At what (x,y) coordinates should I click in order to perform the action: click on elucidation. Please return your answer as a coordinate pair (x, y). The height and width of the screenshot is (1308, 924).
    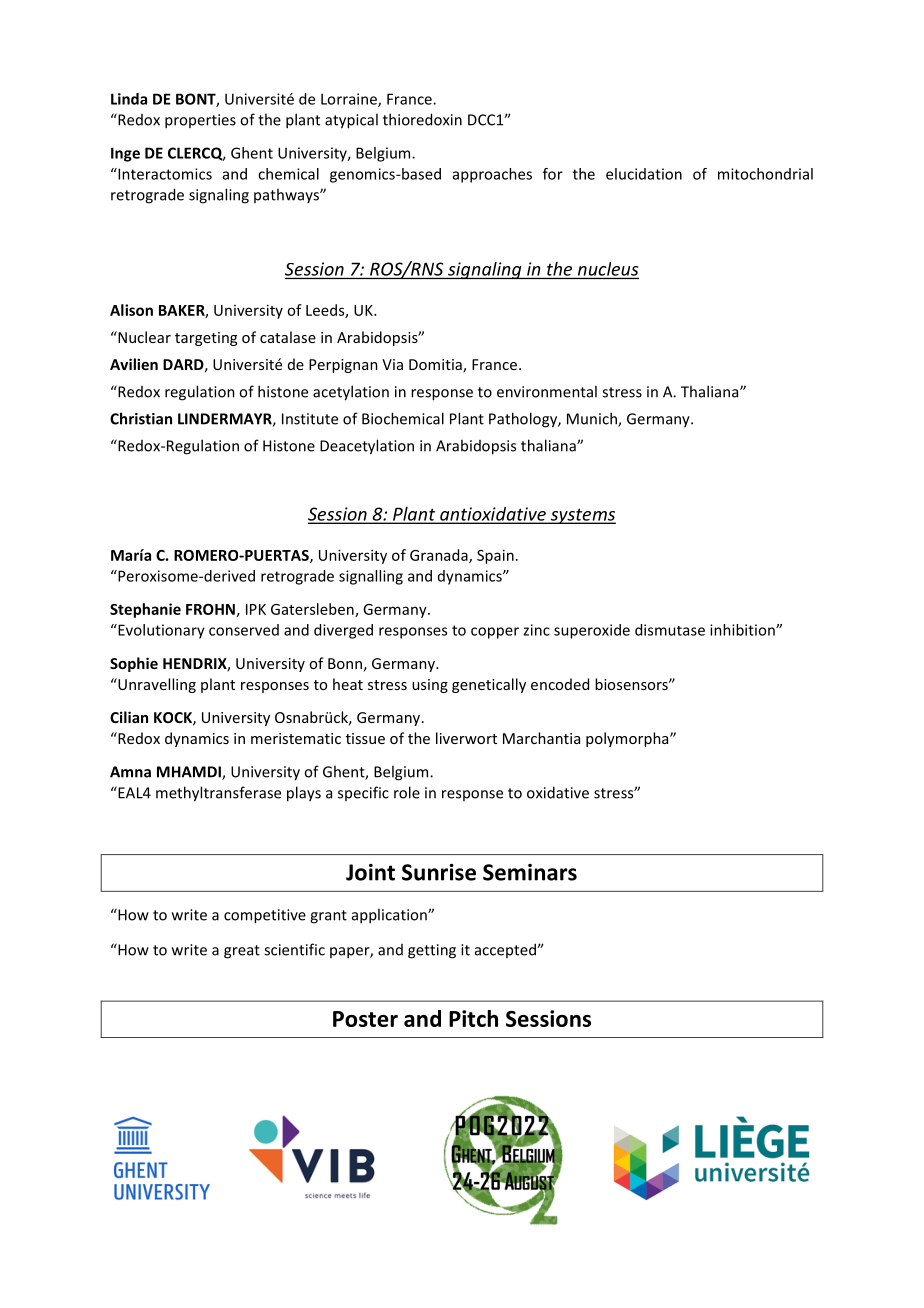
    Looking at the image, I should click on (644, 174).
